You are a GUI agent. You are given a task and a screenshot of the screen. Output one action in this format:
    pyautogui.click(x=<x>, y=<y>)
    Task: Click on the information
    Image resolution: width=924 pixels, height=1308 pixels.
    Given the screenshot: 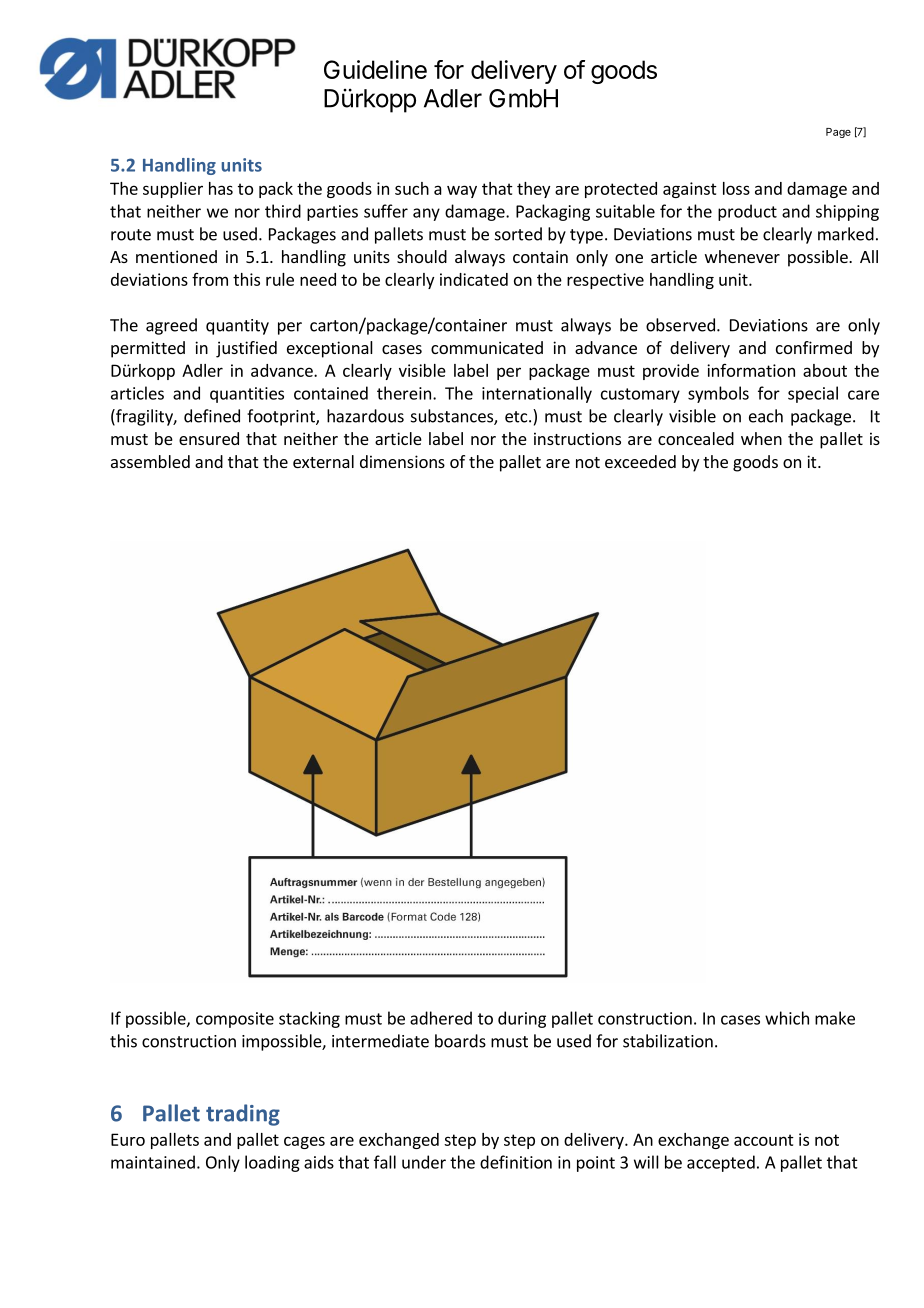 What is the action you would take?
    pyautogui.click(x=751, y=370)
